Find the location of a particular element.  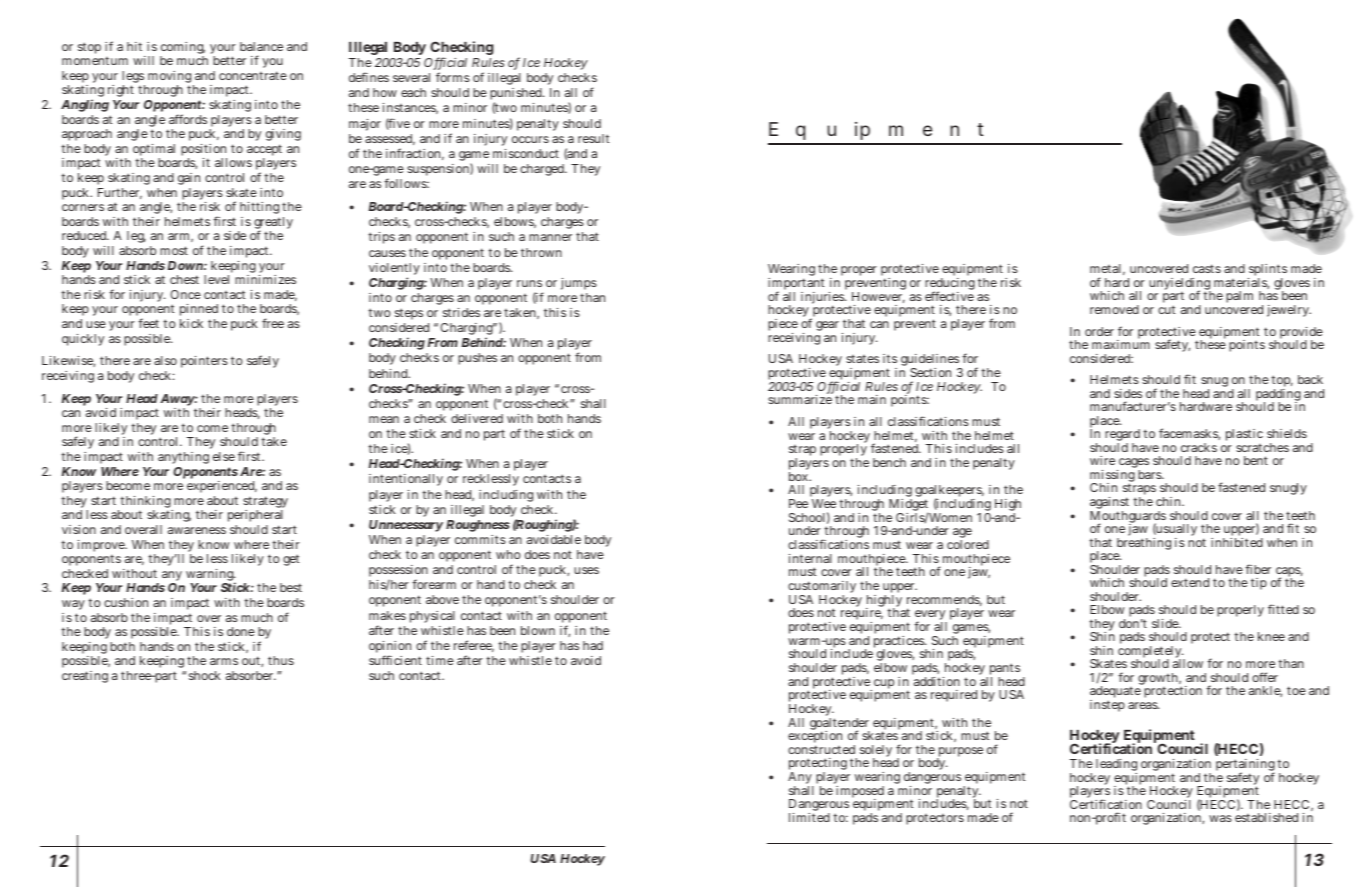

result is located at coordinates (593, 138).
